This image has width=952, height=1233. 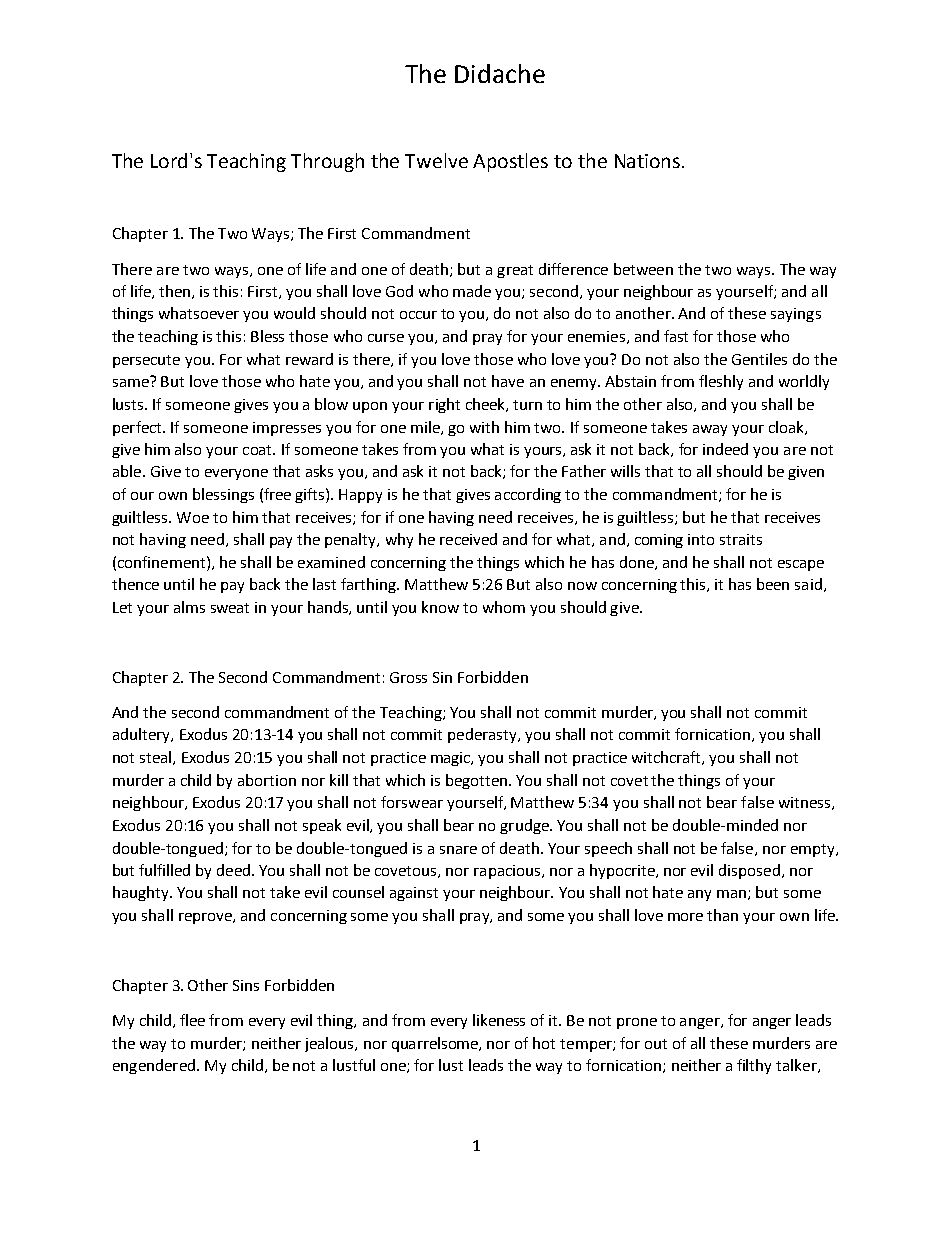 I want to click on likeness, so click(x=499, y=1020).
